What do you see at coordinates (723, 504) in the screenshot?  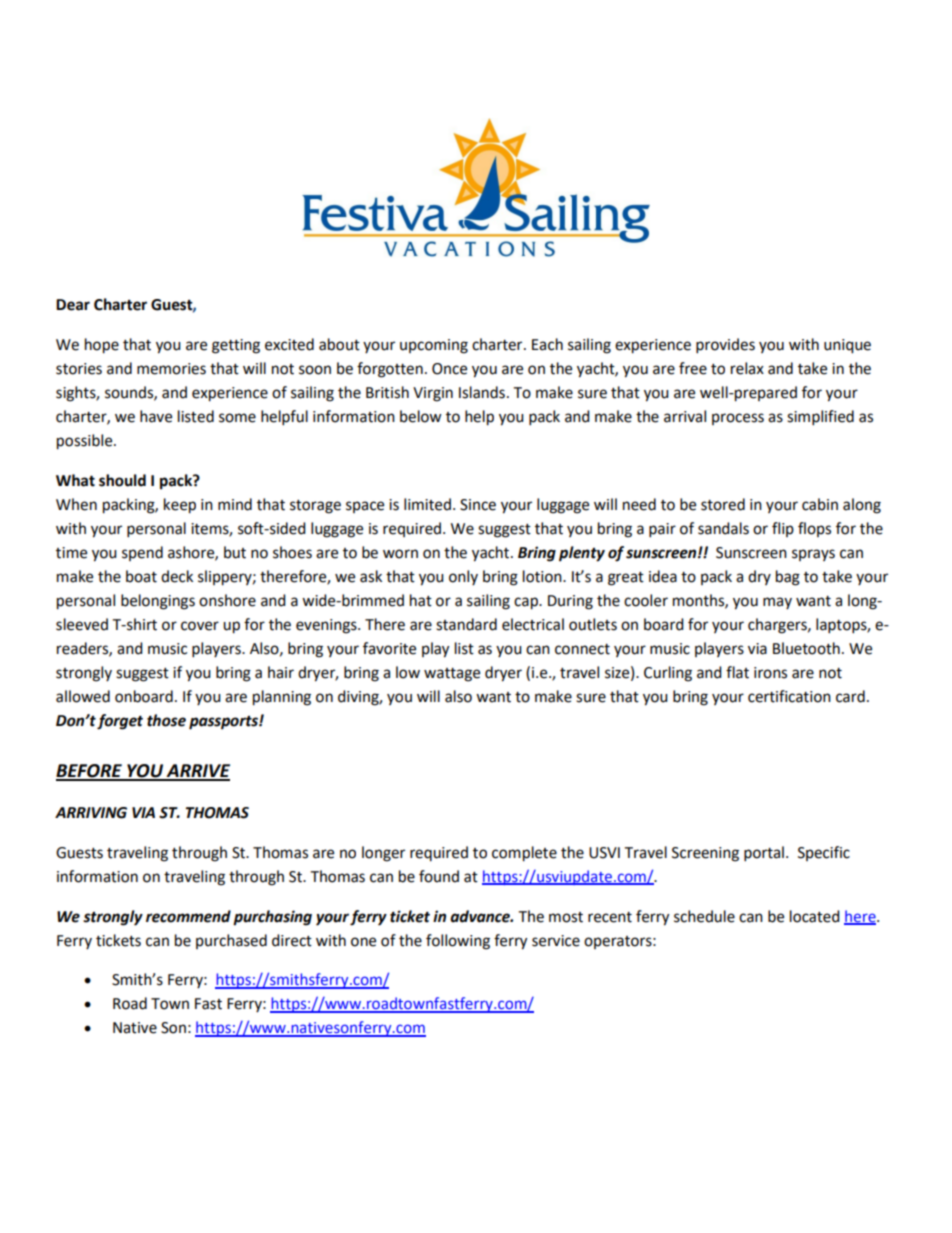 I see `stored` at bounding box center [723, 504].
